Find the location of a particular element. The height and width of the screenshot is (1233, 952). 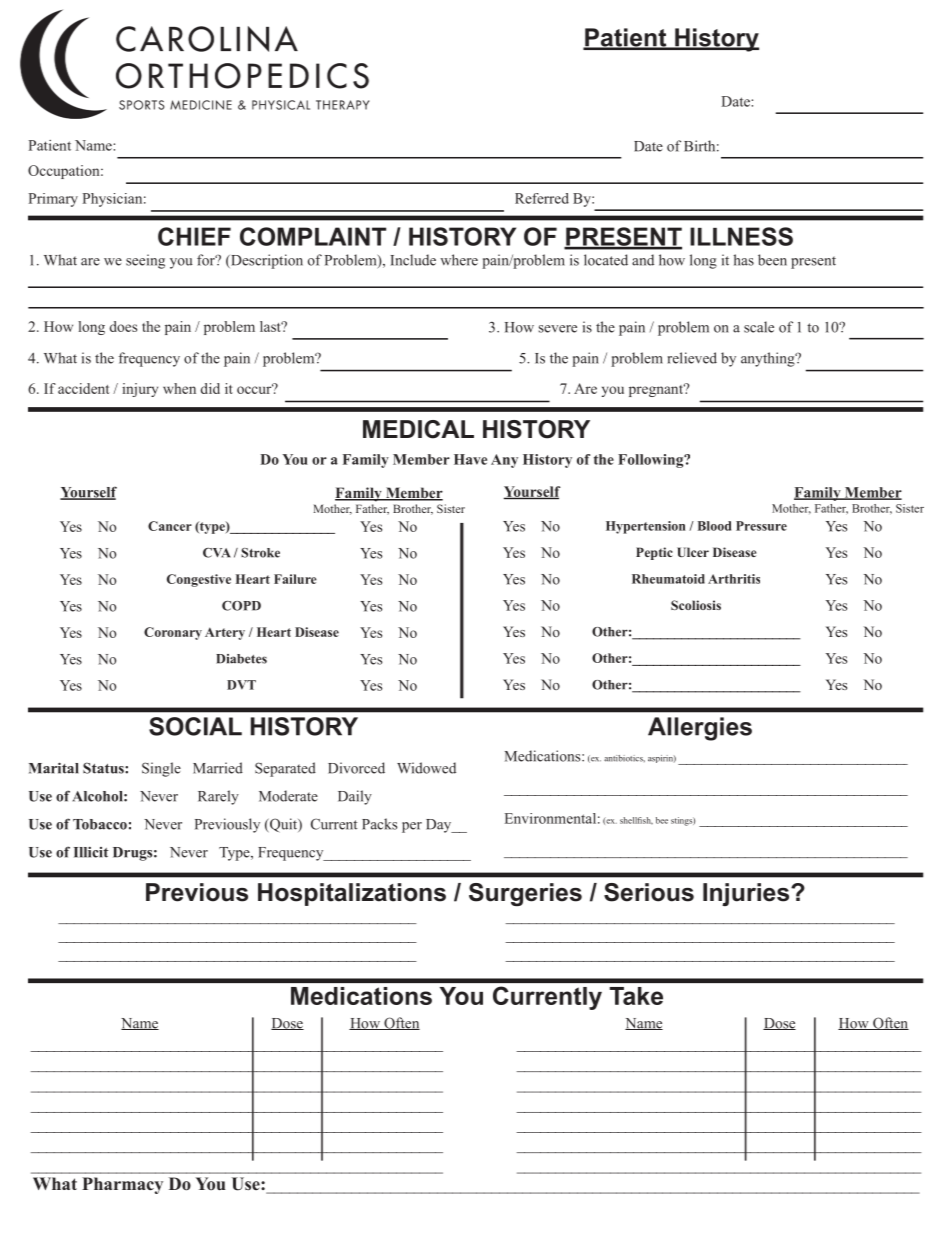

Take is located at coordinates (636, 996).
